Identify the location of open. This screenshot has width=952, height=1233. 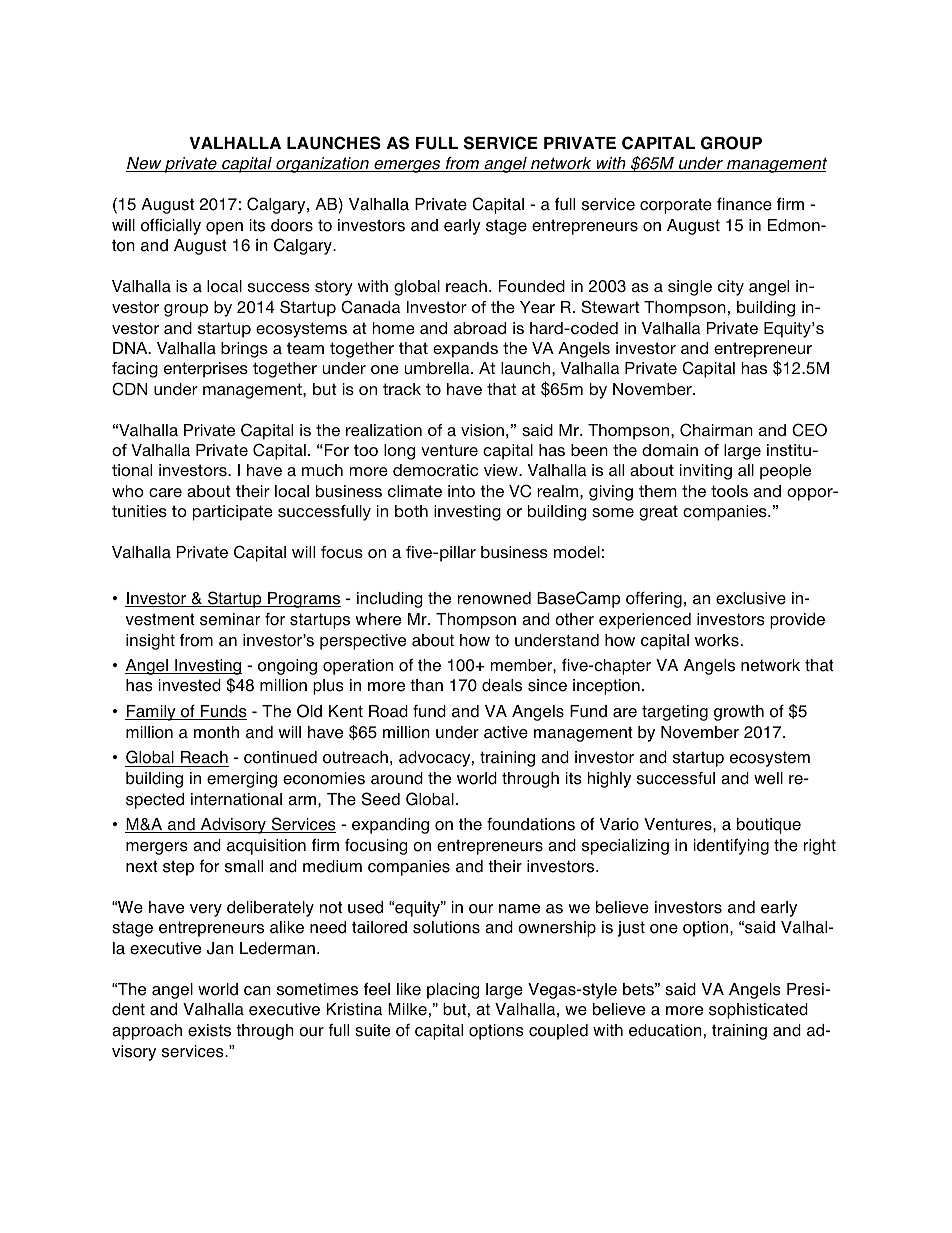
(224, 228).
